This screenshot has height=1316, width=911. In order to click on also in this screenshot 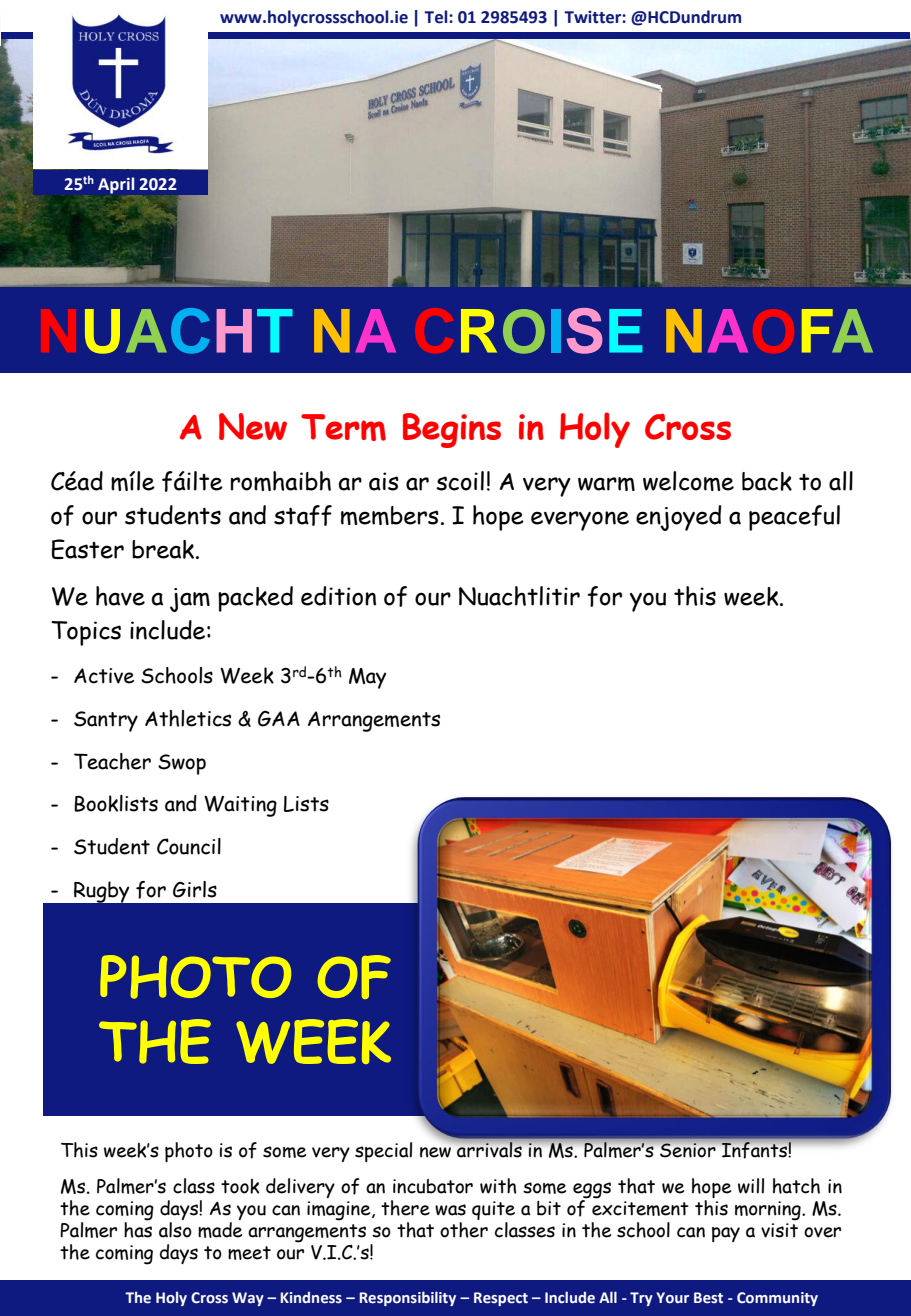, I will do `click(175, 1230)`.
